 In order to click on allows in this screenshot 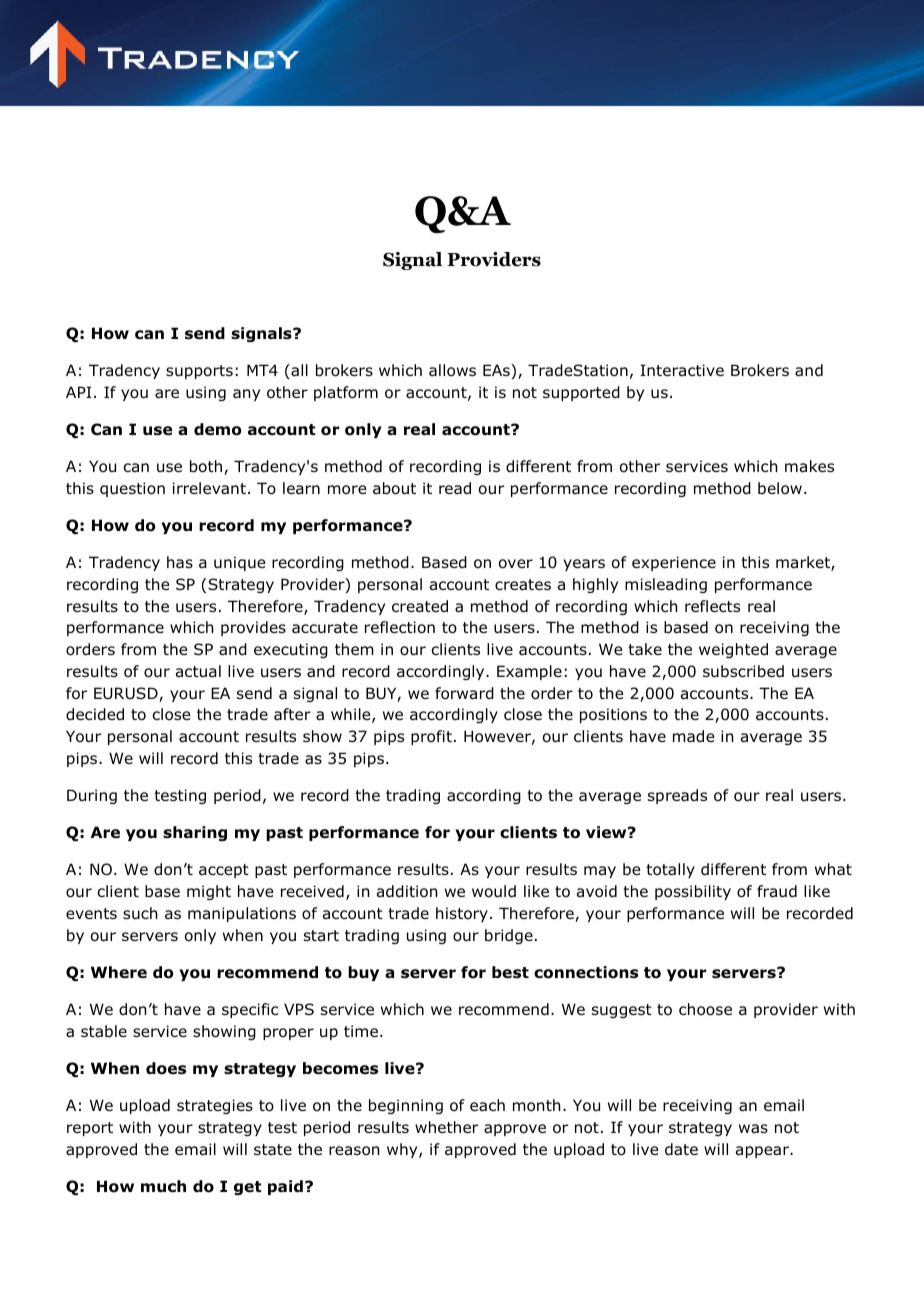, I will do `click(452, 370)`.
